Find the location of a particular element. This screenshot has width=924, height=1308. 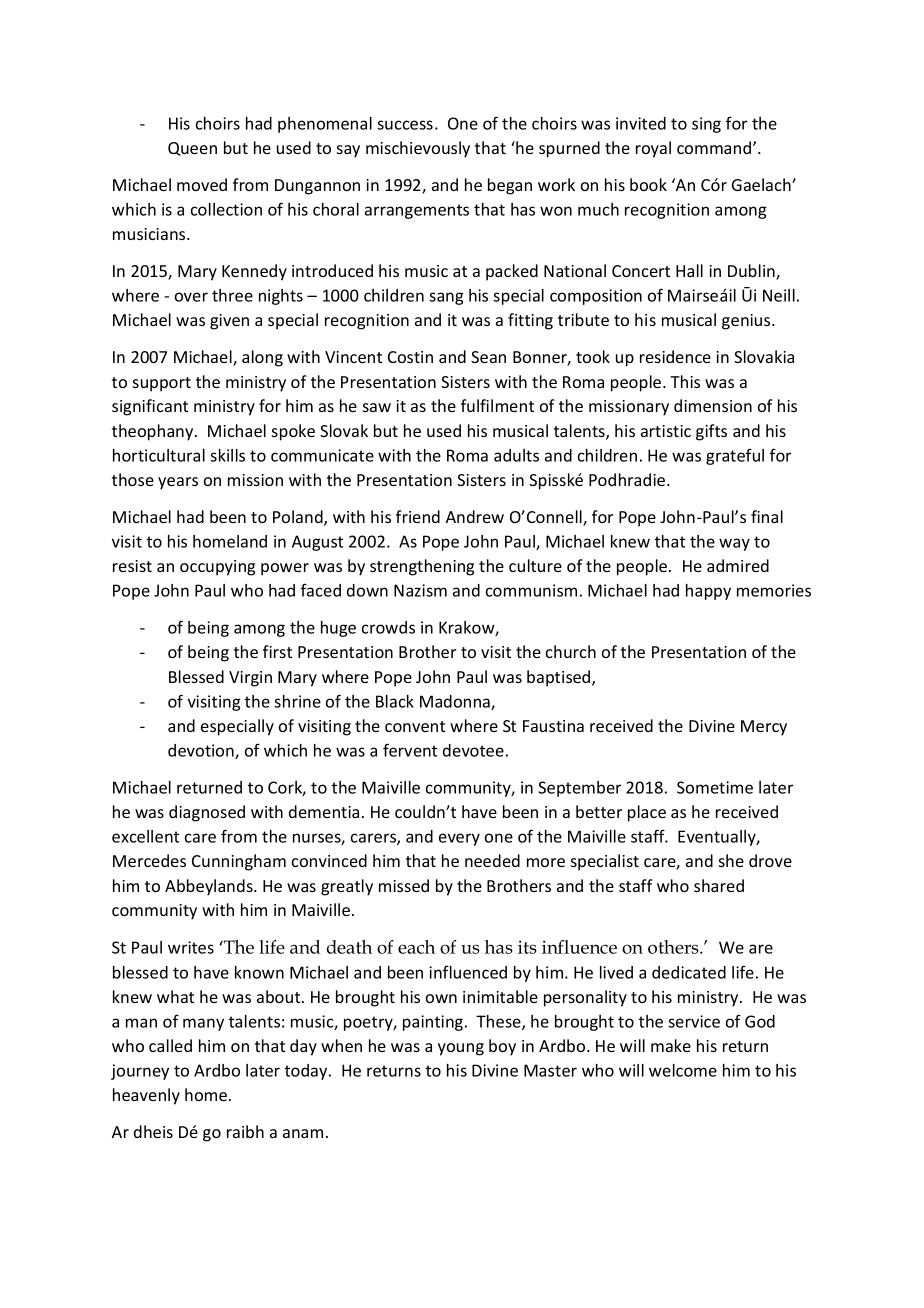

skills is located at coordinates (227, 455).
